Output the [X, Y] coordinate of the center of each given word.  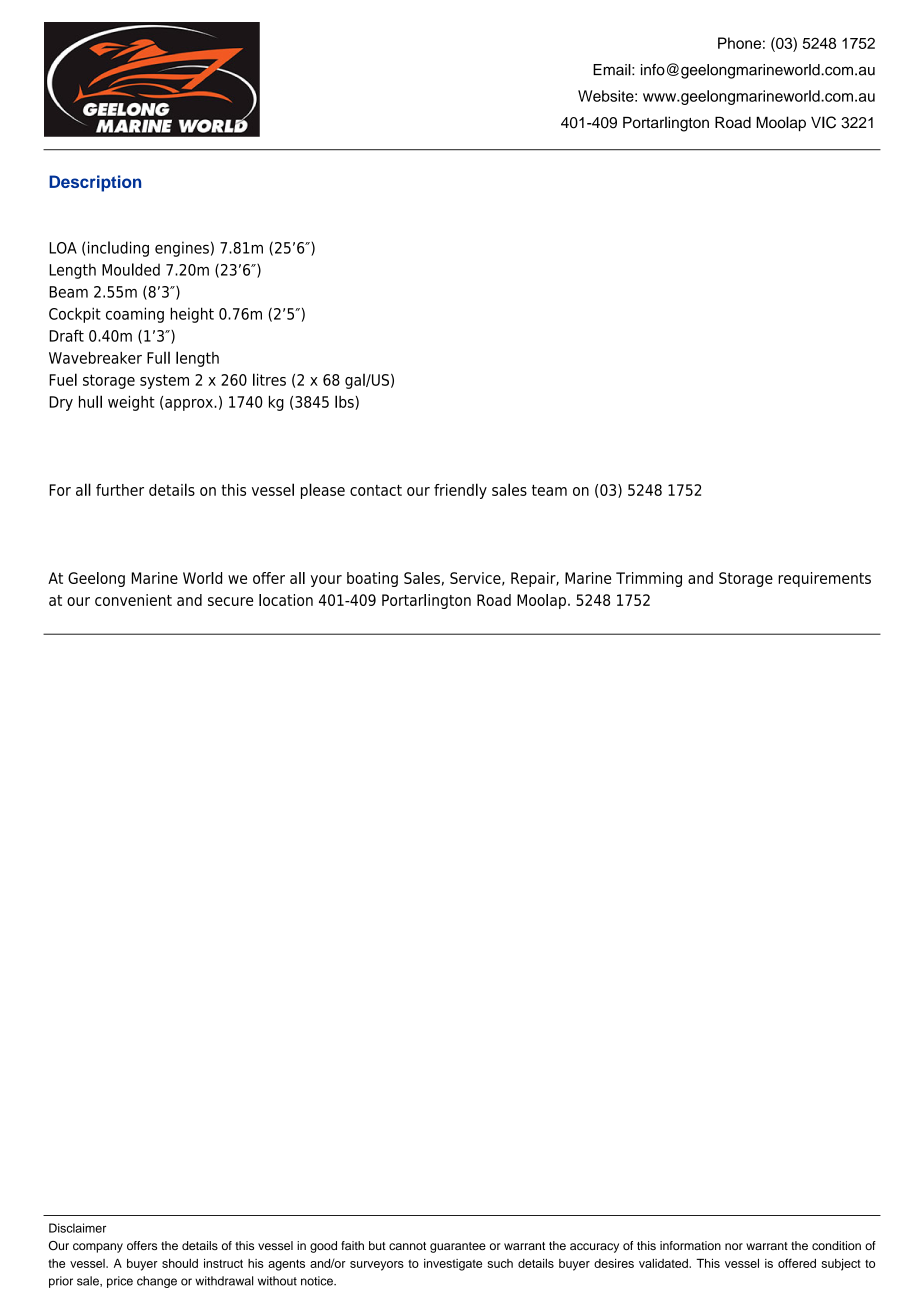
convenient [133, 600]
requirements [824, 579]
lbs [345, 402]
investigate [453, 1265]
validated [664, 1263]
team [549, 490]
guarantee [458, 1247]
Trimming [649, 579]
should [180, 1263]
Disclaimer [77, 1228]
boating [372, 579]
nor [734, 1246]
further [120, 490]
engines [182, 249]
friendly [460, 491]
